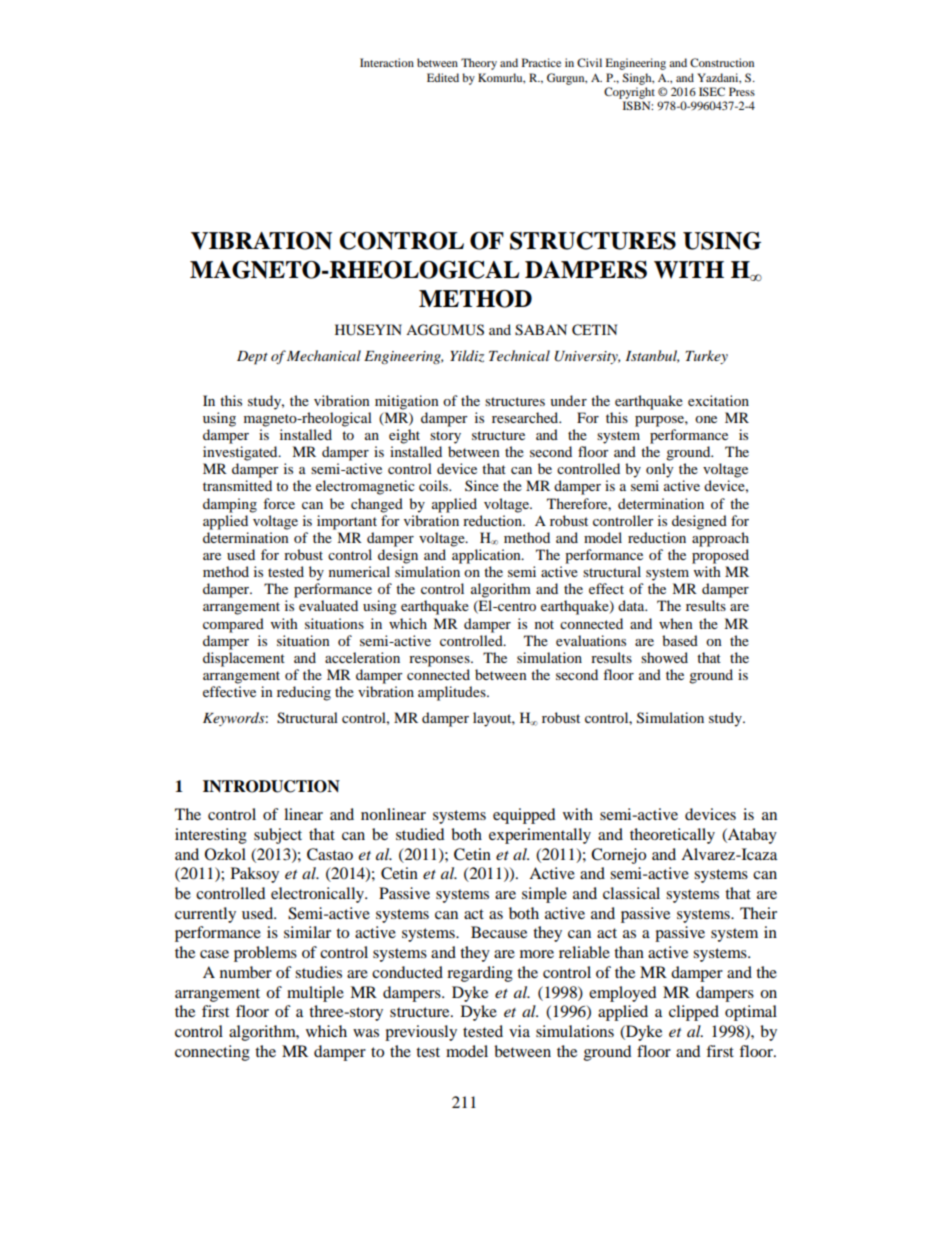  I want to click on via, so click(519, 1031).
